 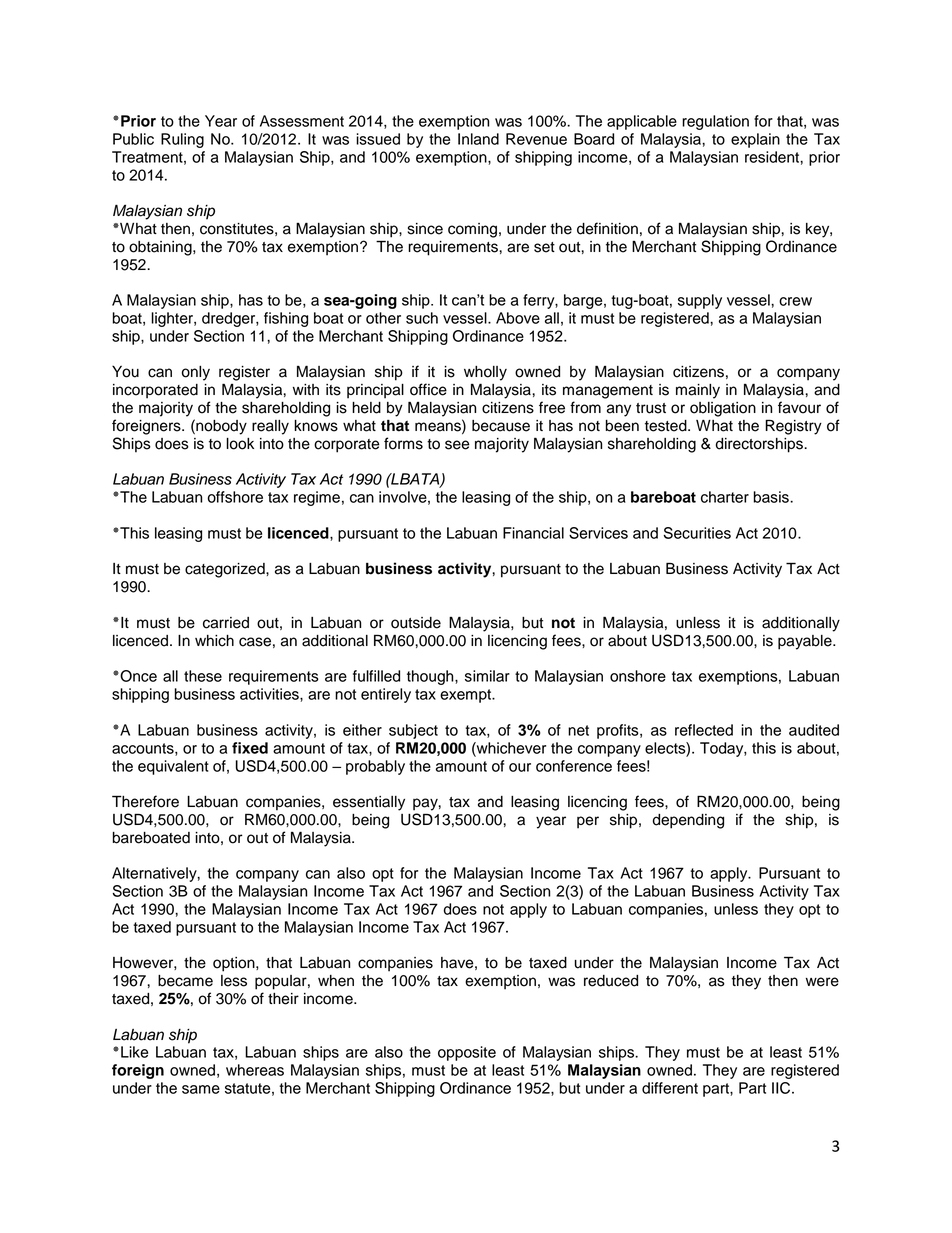 I want to click on explain, so click(x=755, y=140).
